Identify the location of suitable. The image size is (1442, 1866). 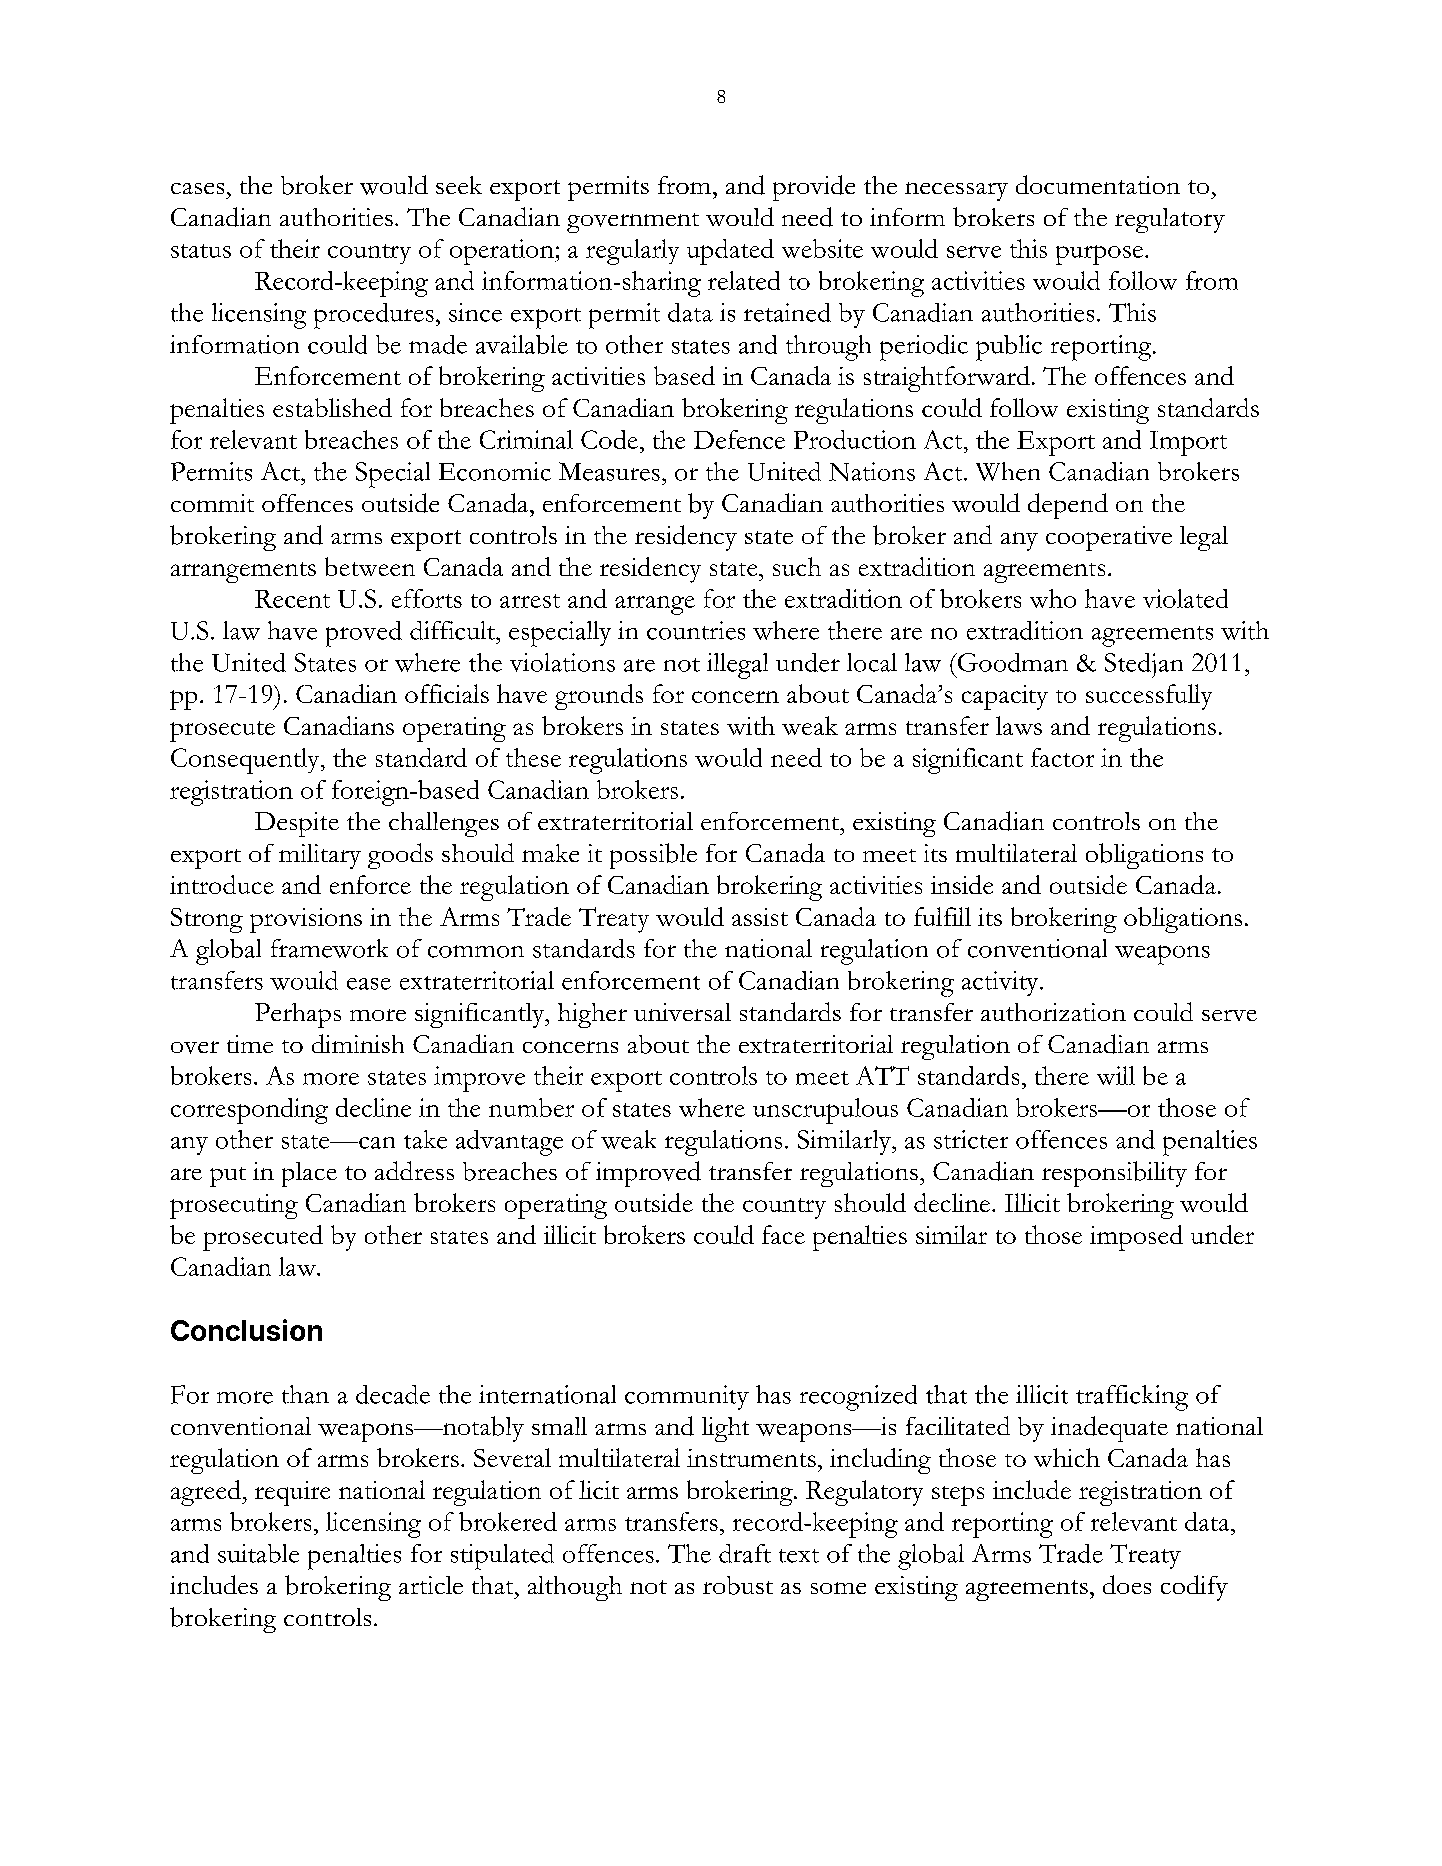
(258, 1553).
